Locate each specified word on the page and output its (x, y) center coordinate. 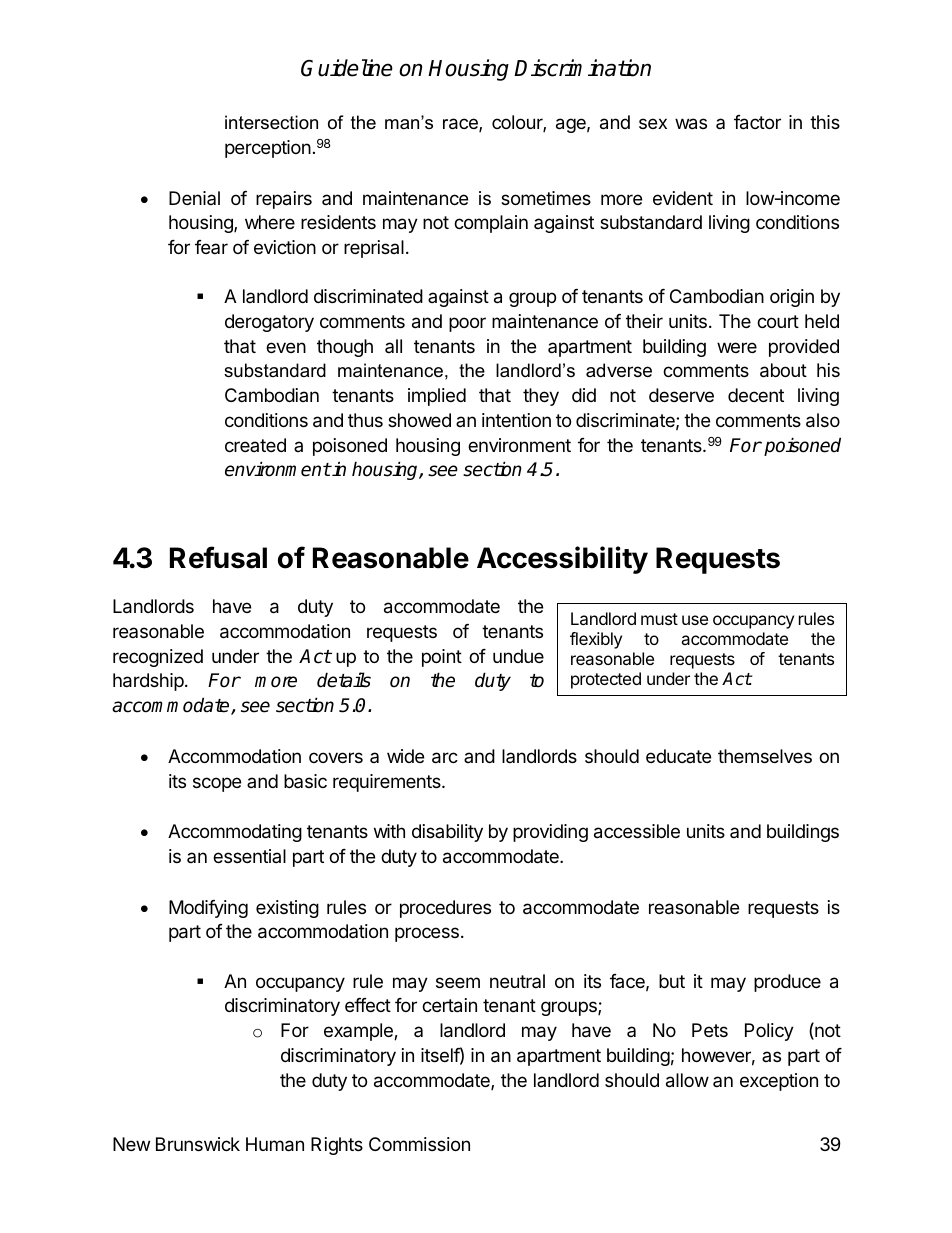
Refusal (218, 557)
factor (757, 122)
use (695, 620)
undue (518, 656)
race (461, 125)
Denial (194, 198)
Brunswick (198, 1144)
